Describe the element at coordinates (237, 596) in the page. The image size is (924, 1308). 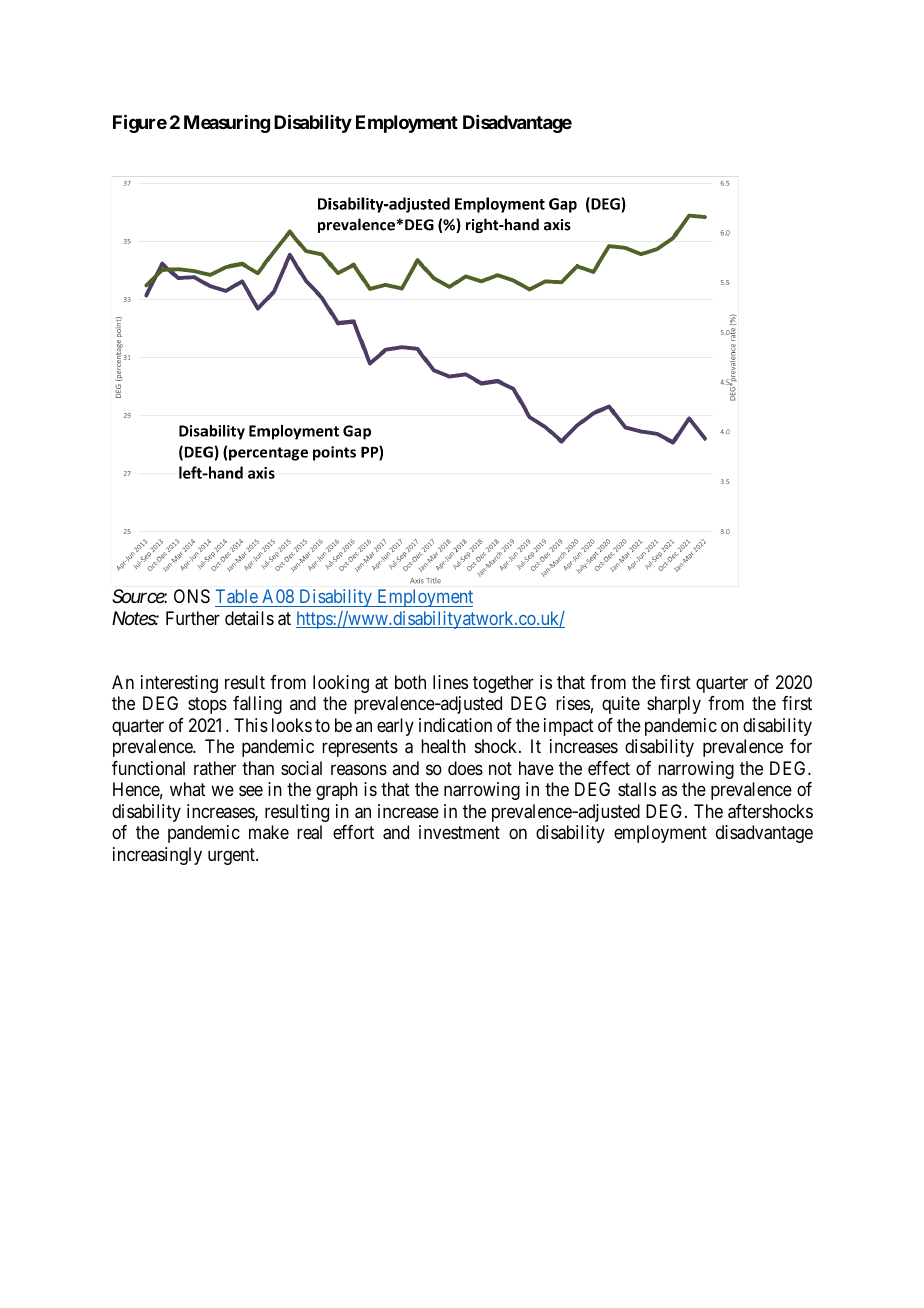
I see `Table` at that location.
